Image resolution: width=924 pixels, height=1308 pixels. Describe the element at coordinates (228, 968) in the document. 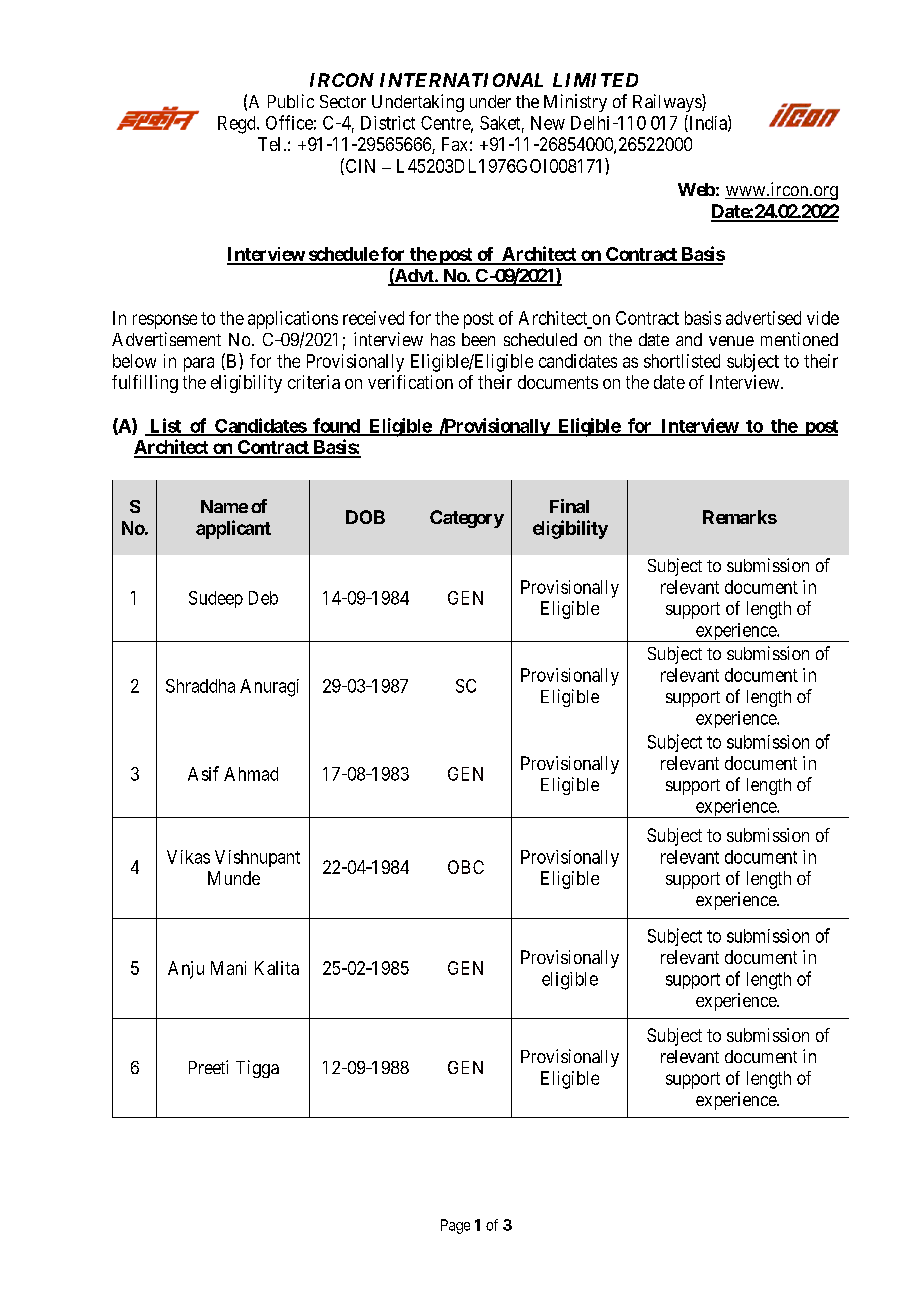

I see `Mani` at that location.
